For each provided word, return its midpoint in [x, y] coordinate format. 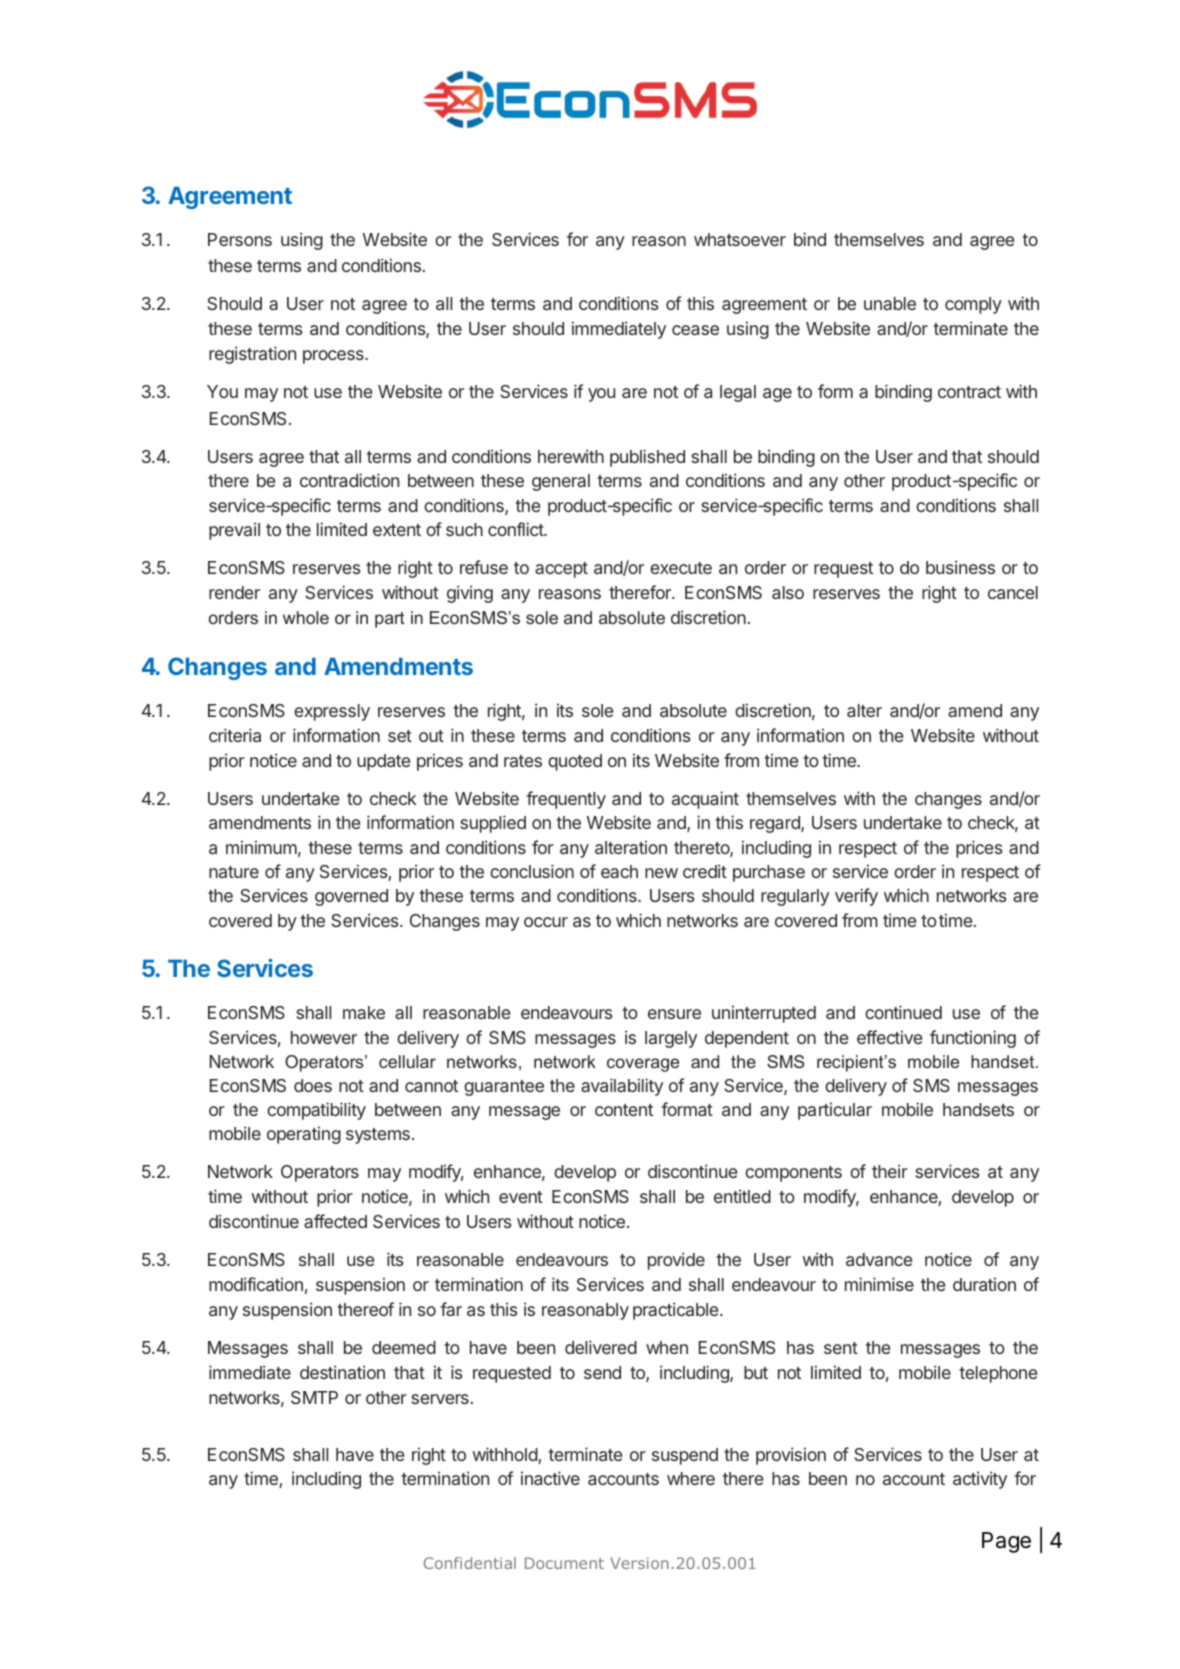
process [334, 357]
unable [890, 303]
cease [695, 330]
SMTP [314, 1397]
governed [351, 897]
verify [856, 897]
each [619, 871]
